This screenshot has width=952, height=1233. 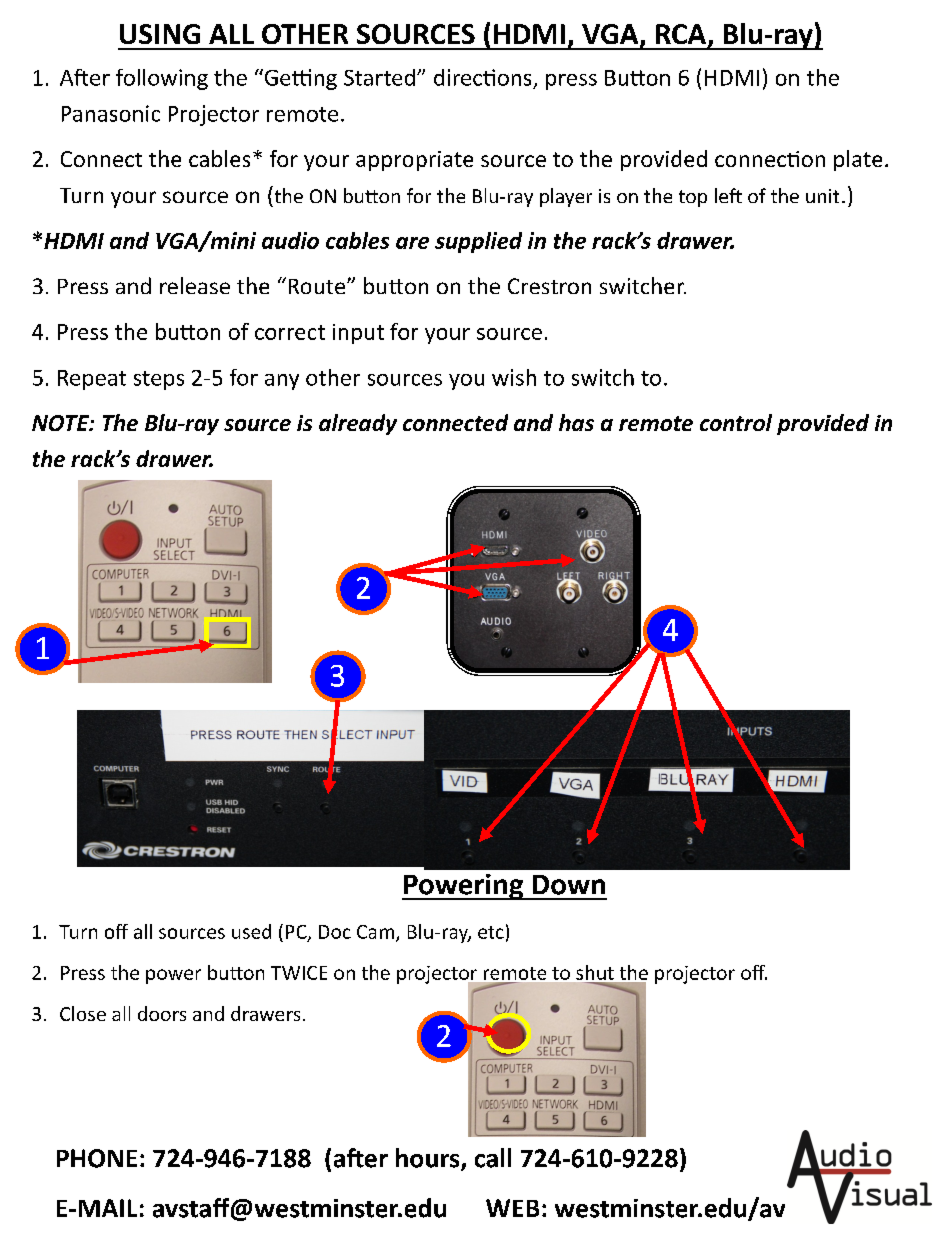 I want to click on directions, so click(x=482, y=77).
